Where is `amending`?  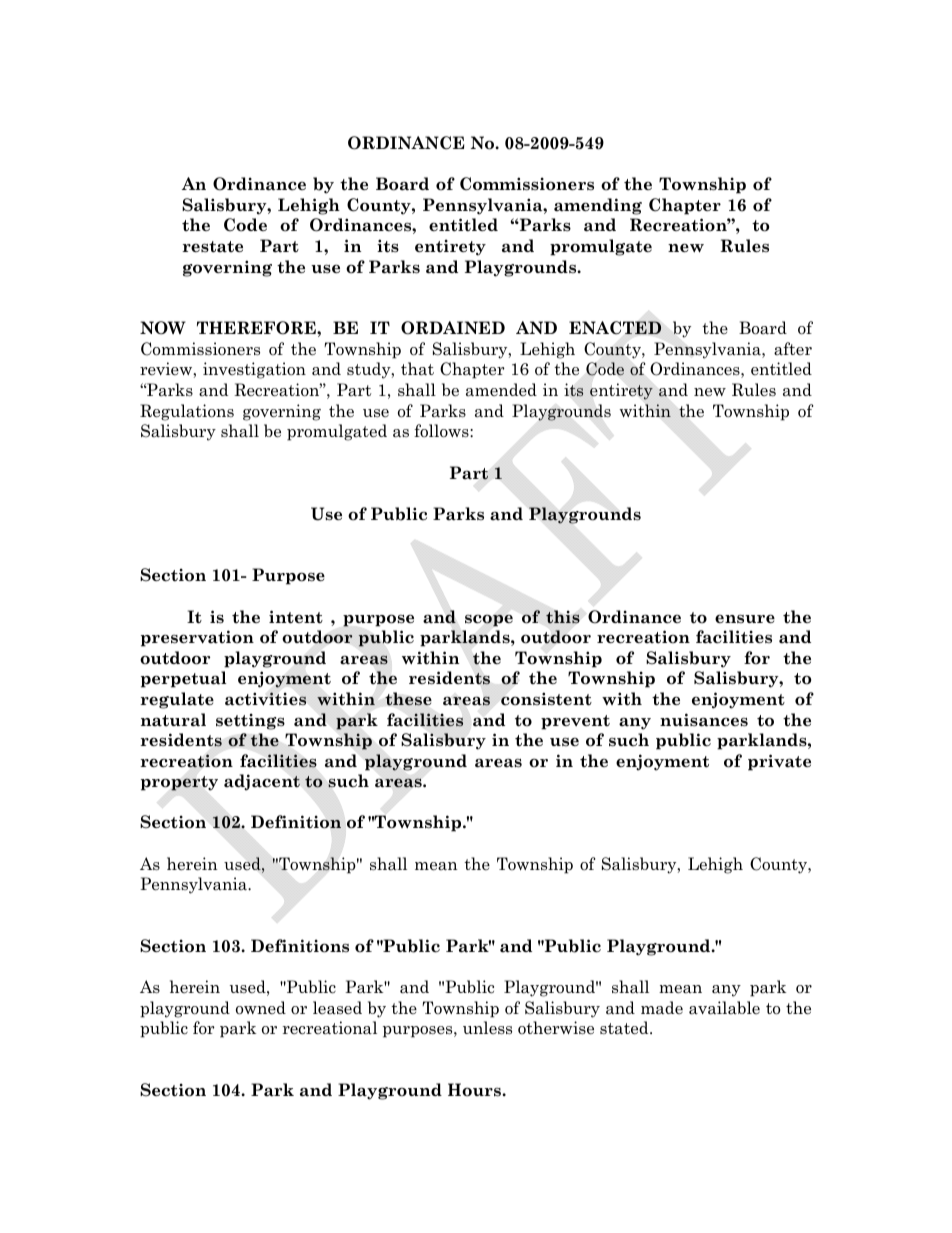
amending is located at coordinates (598, 206).
